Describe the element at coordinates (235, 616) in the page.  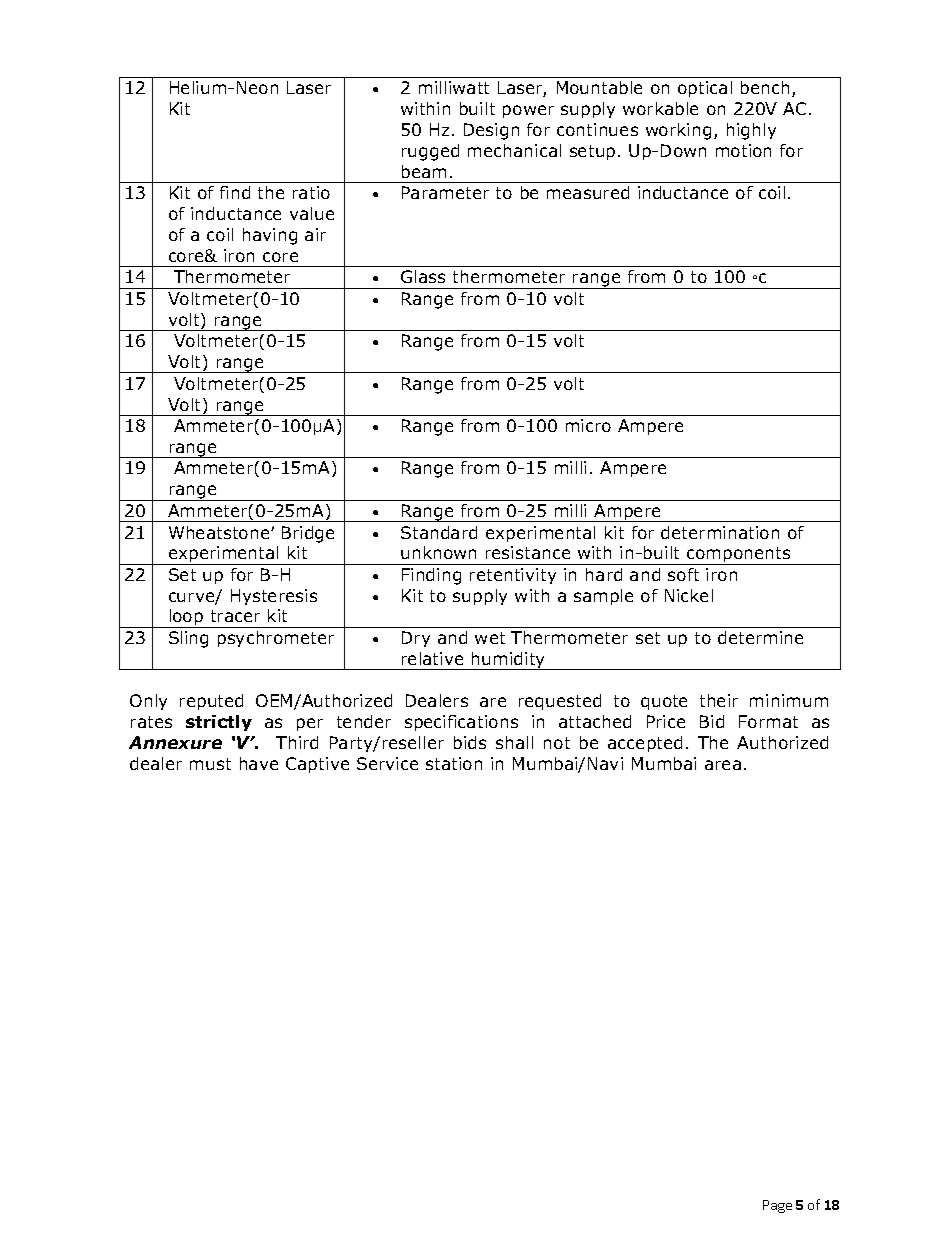
I see `tracer` at that location.
